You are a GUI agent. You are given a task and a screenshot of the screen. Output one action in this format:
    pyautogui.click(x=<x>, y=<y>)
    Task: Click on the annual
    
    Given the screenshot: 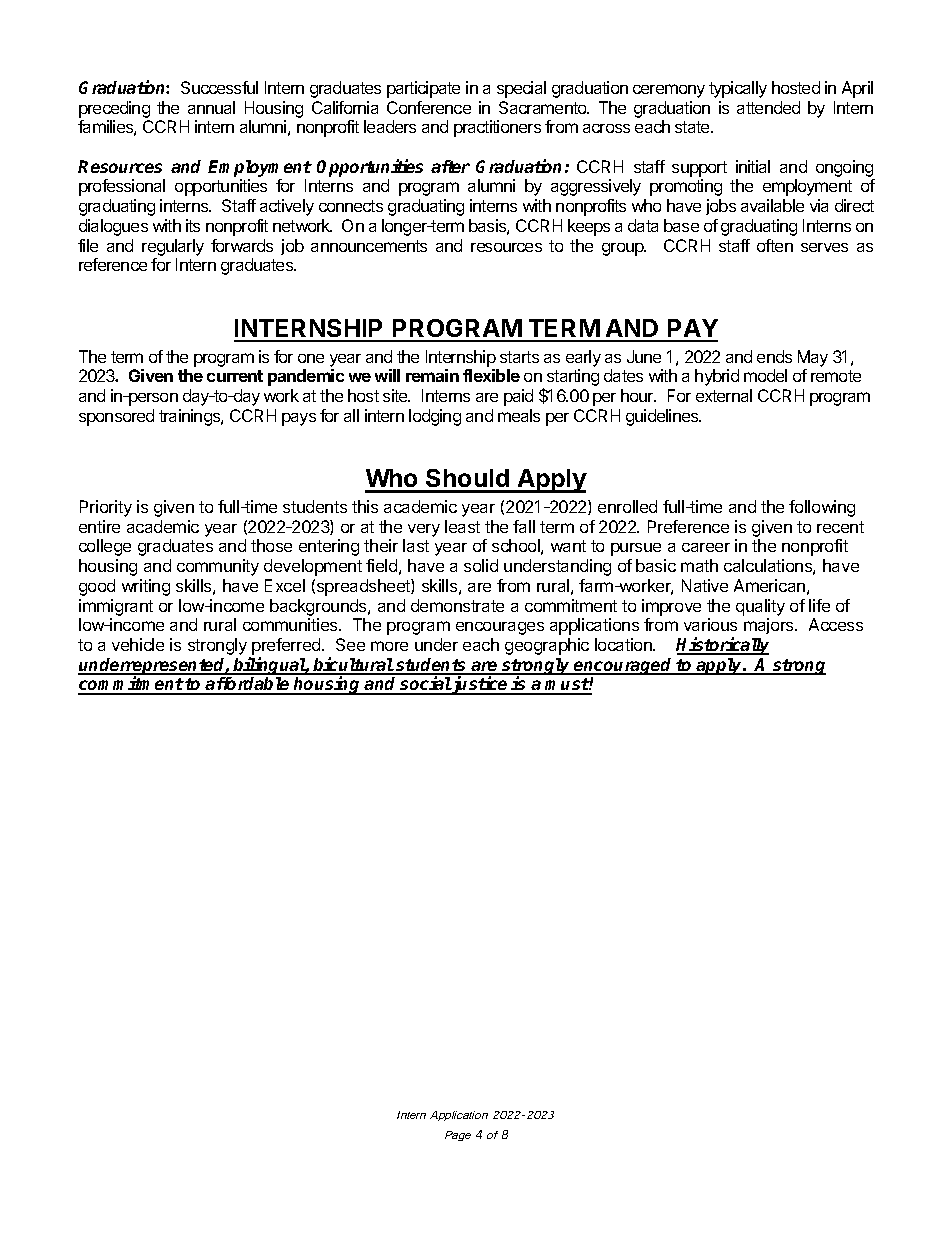 What is the action you would take?
    pyautogui.click(x=211, y=107)
